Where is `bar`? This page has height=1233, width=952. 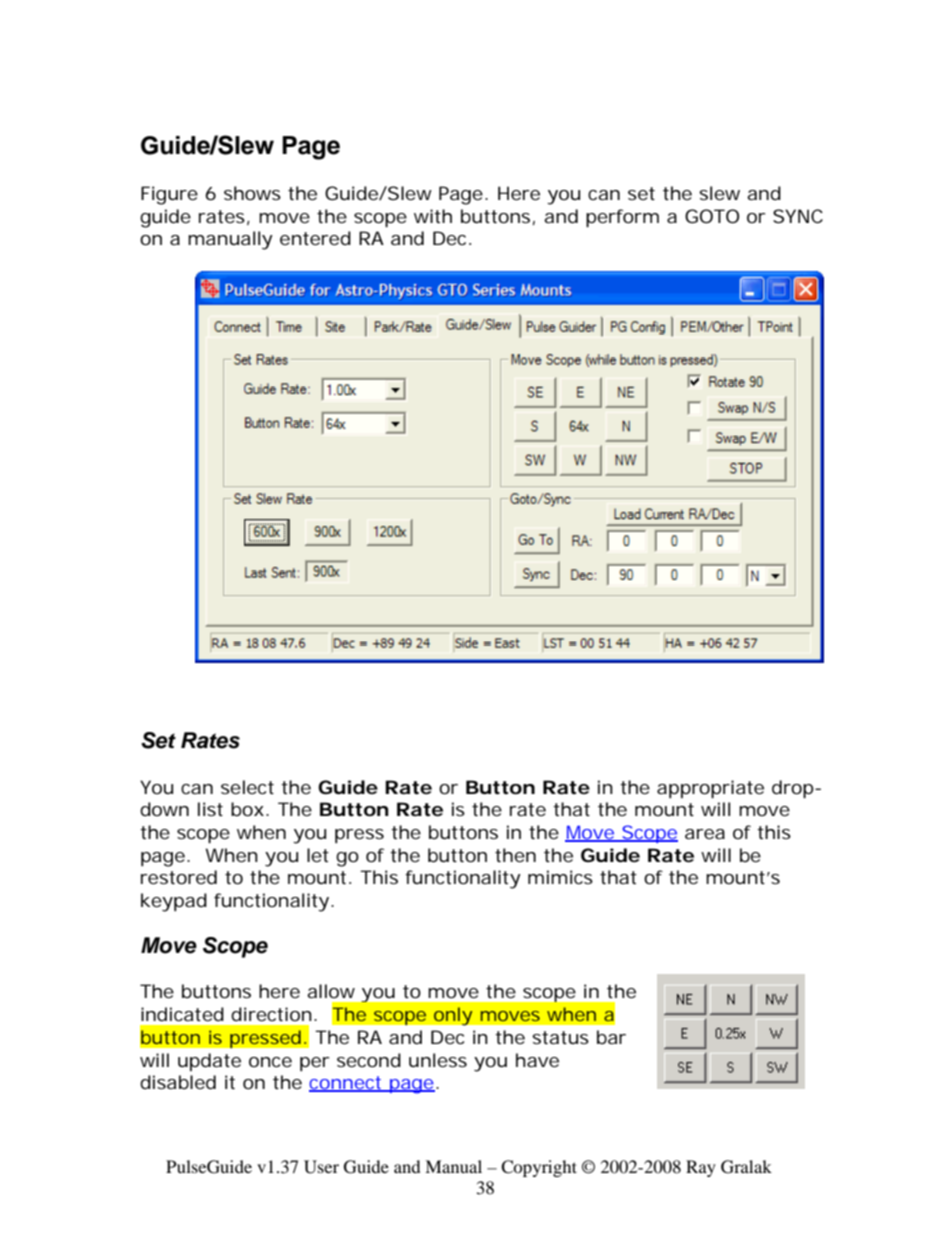 bar is located at coordinates (611, 1037).
